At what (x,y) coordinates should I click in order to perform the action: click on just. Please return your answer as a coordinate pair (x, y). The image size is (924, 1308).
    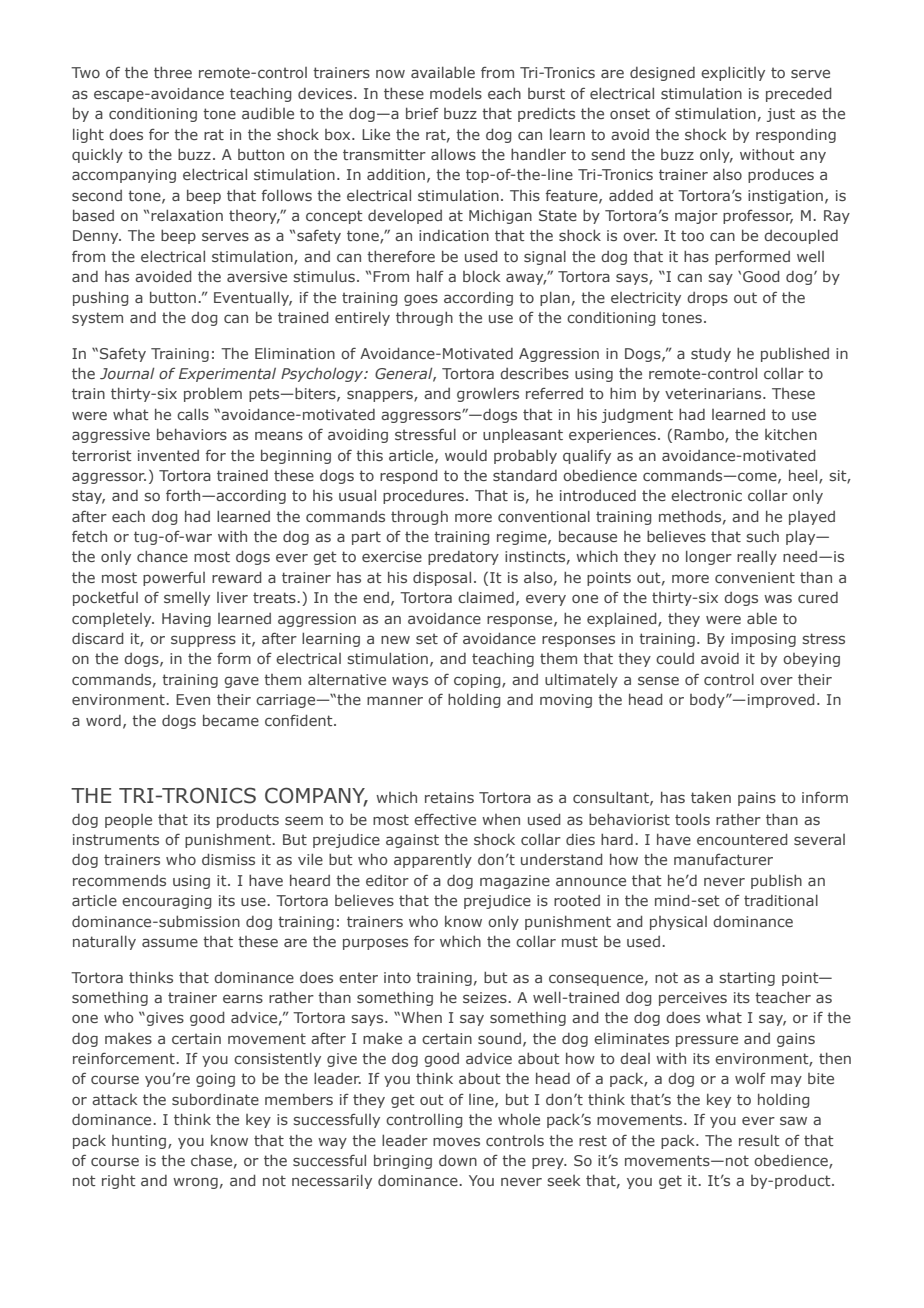
    Looking at the image, I should click on (781, 115).
